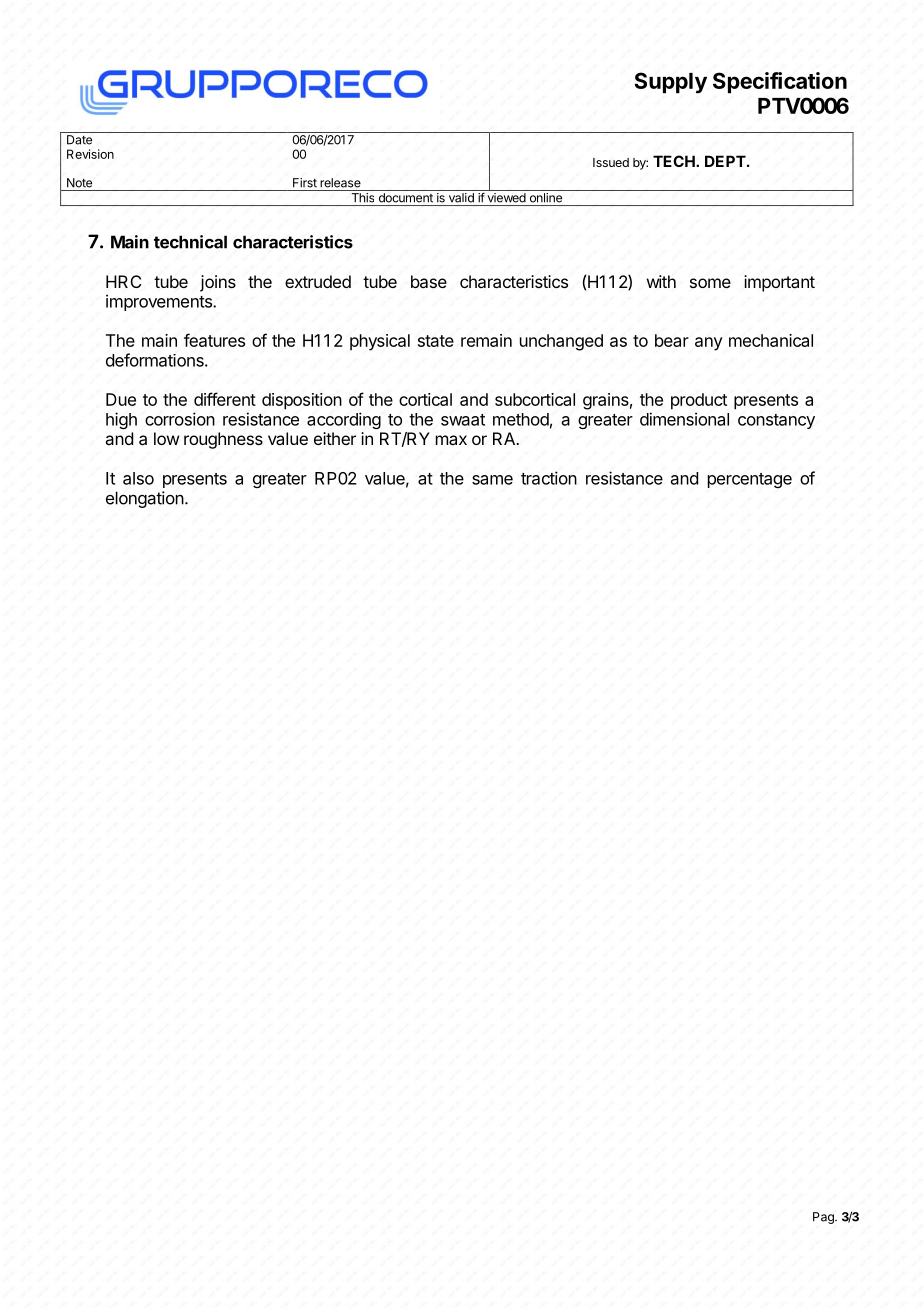 This image has height=1308, width=924. What do you see at coordinates (145, 499) in the image?
I see `elongation` at bounding box center [145, 499].
